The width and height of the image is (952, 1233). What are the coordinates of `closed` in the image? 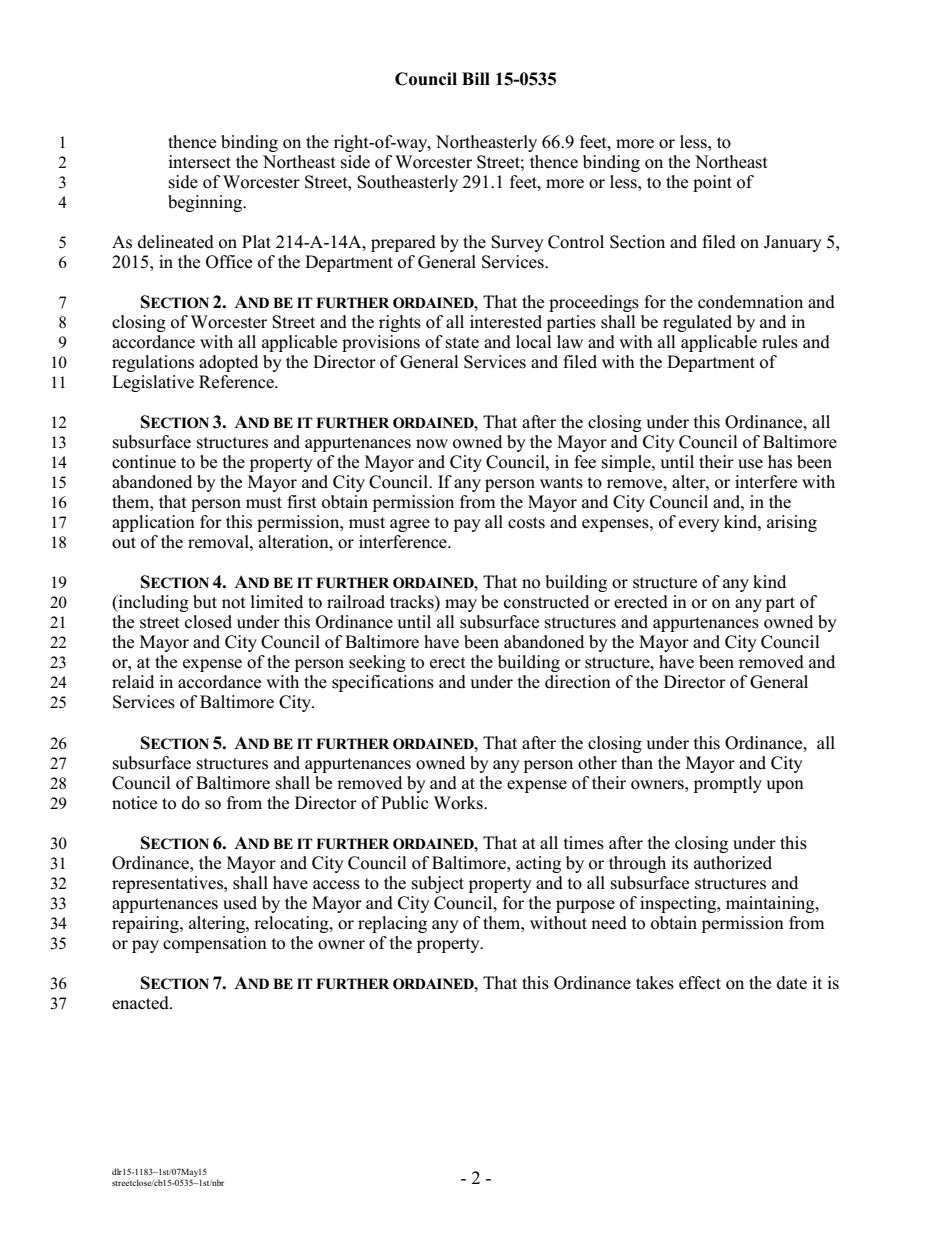 It's located at (208, 622).
